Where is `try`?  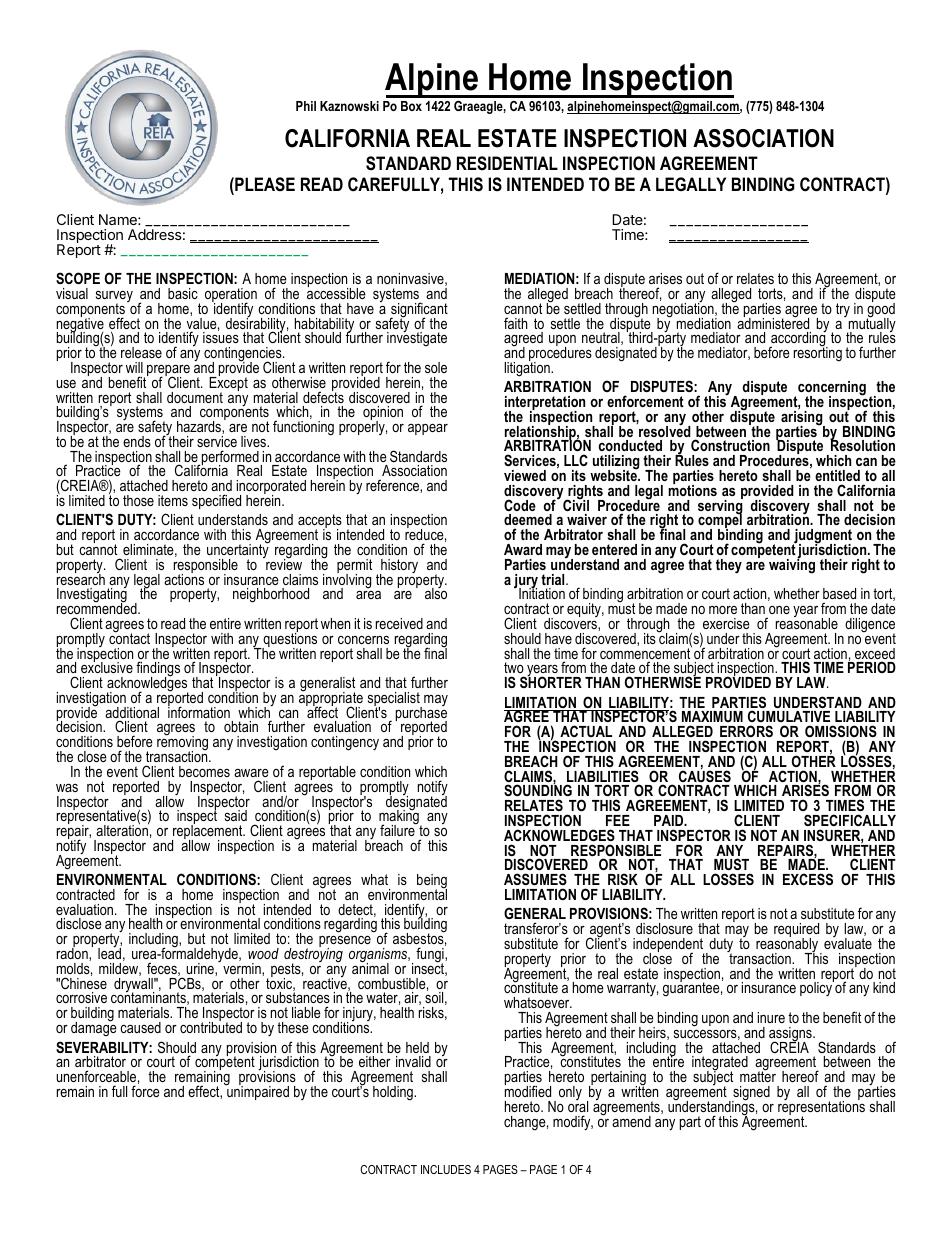 try is located at coordinates (843, 310).
